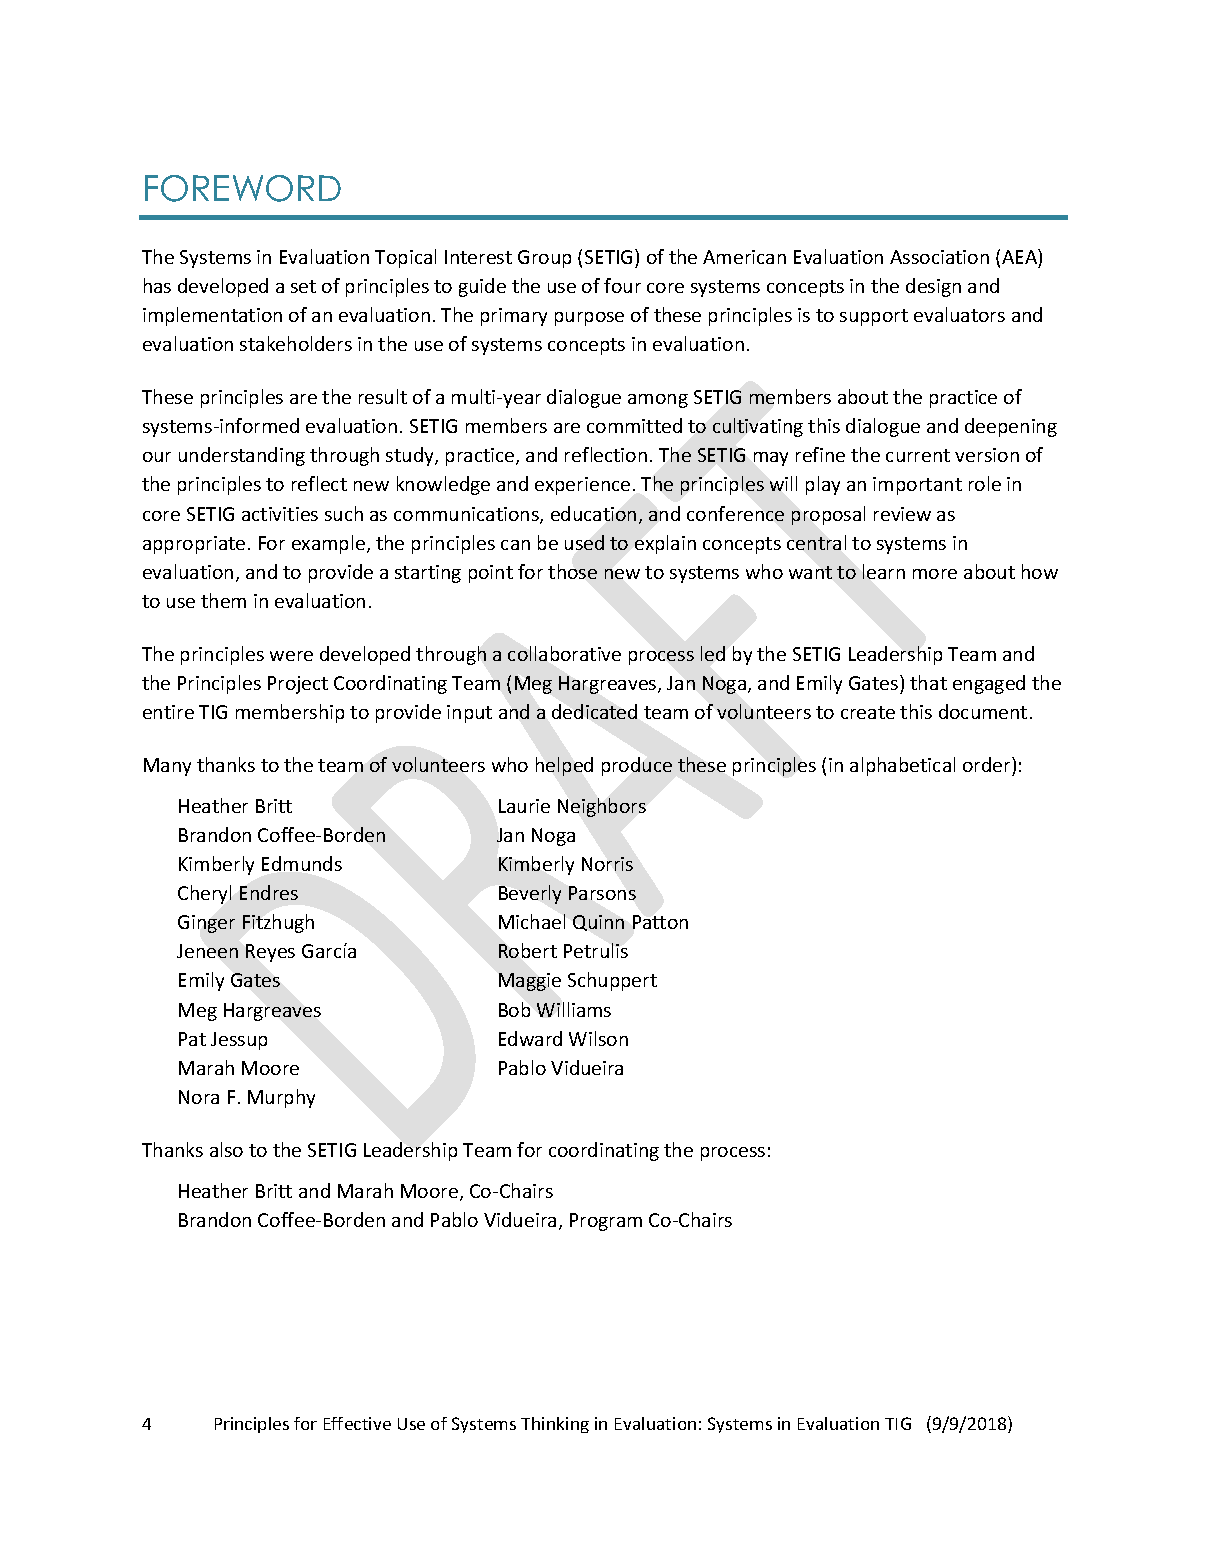 This screenshot has height=1562, width=1207. What do you see at coordinates (281, 1098) in the screenshot?
I see `Murphy` at bounding box center [281, 1098].
